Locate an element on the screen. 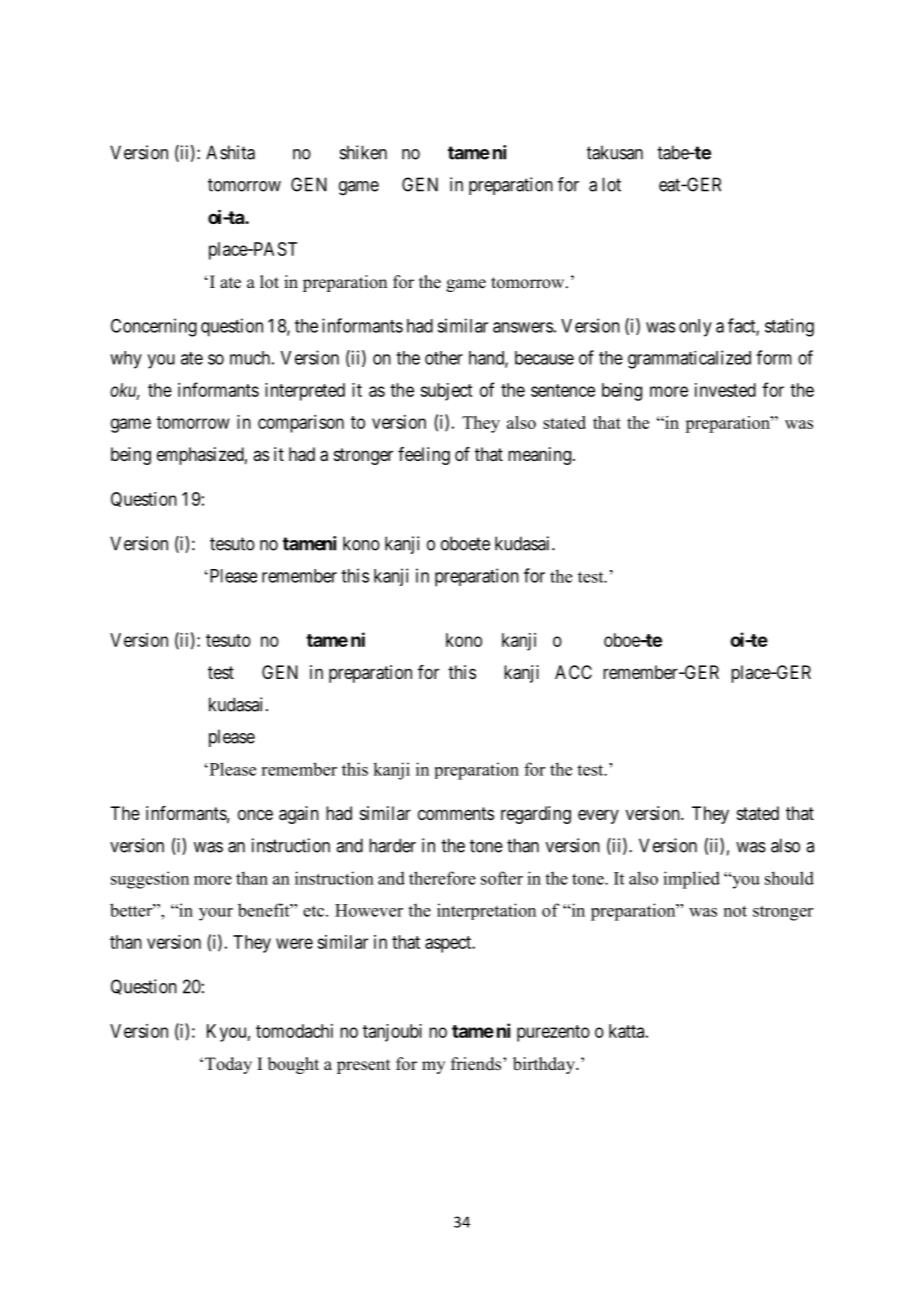  other is located at coordinates (444, 358).
